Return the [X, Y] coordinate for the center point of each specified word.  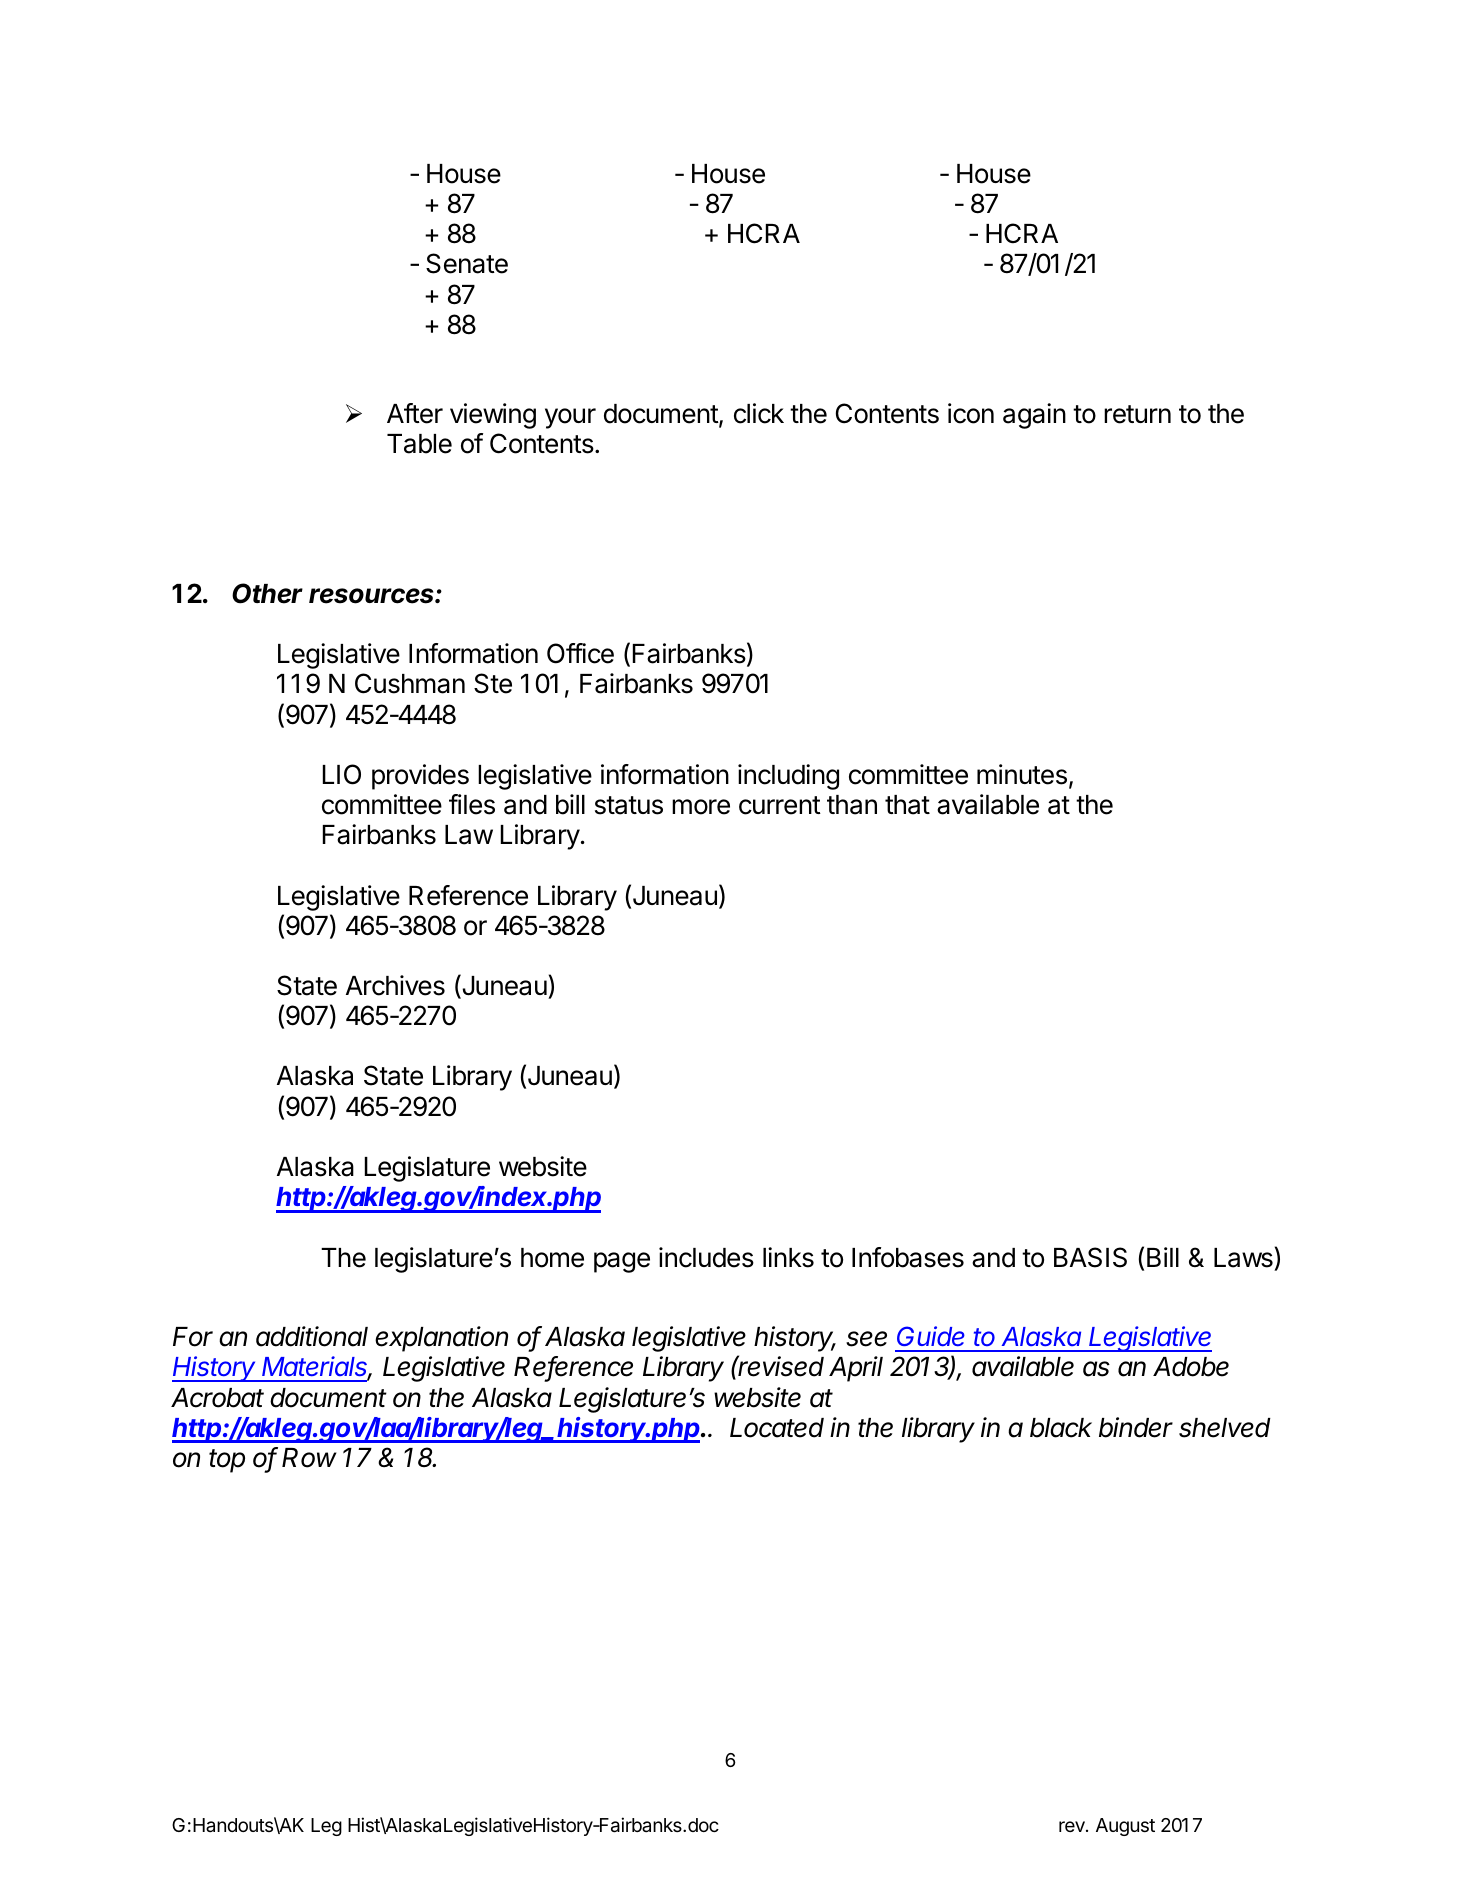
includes [706, 1257]
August [1125, 1827]
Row [309, 1458]
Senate [467, 263]
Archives [395, 985]
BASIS [1090, 1257]
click [759, 413]
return [1137, 414]
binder [1136, 1427]
